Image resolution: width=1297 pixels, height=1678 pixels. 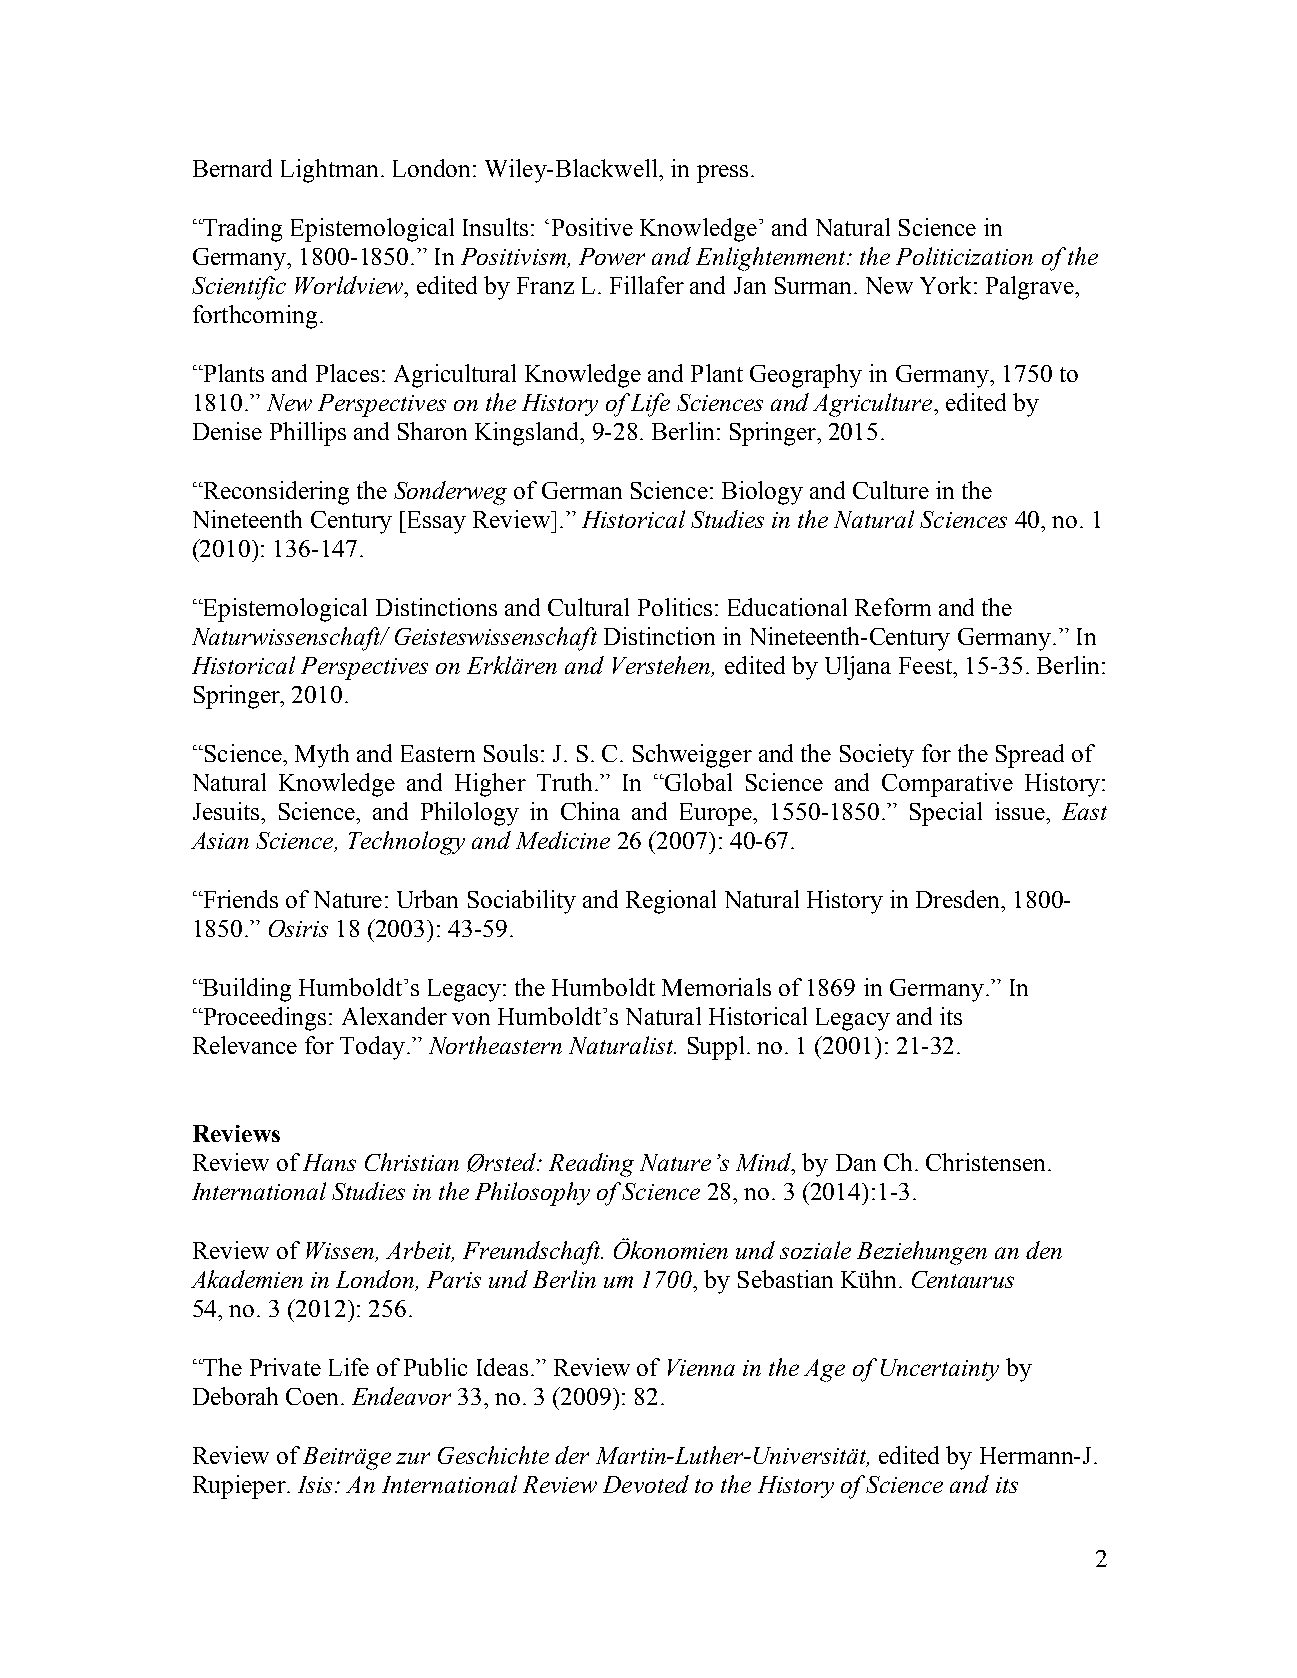 What do you see at coordinates (275, 493) in the document?
I see `Reconsidering` at bounding box center [275, 493].
